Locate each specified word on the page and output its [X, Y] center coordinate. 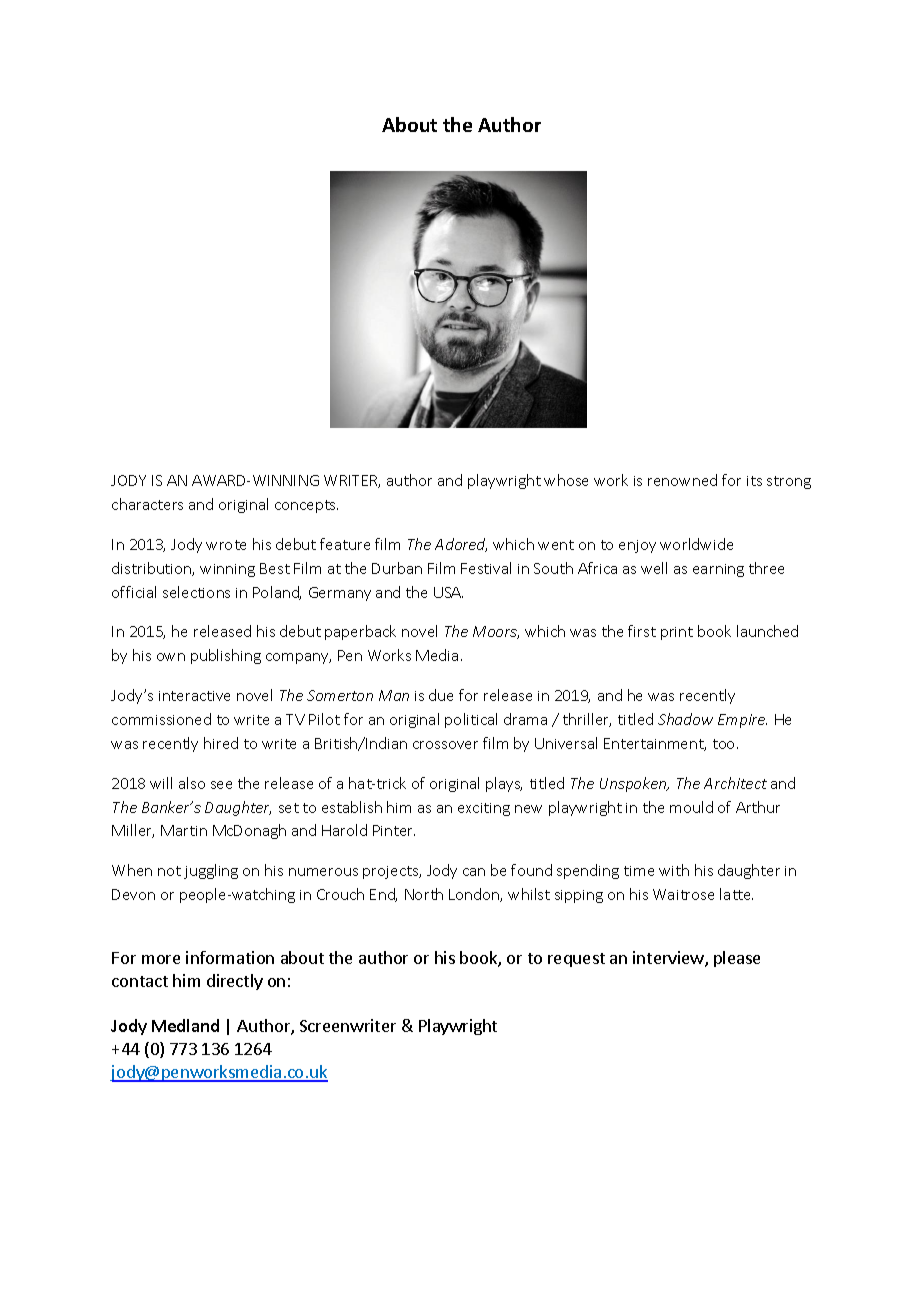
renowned [682, 480]
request [576, 960]
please [737, 959]
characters [147, 504]
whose [566, 480]
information [230, 957]
